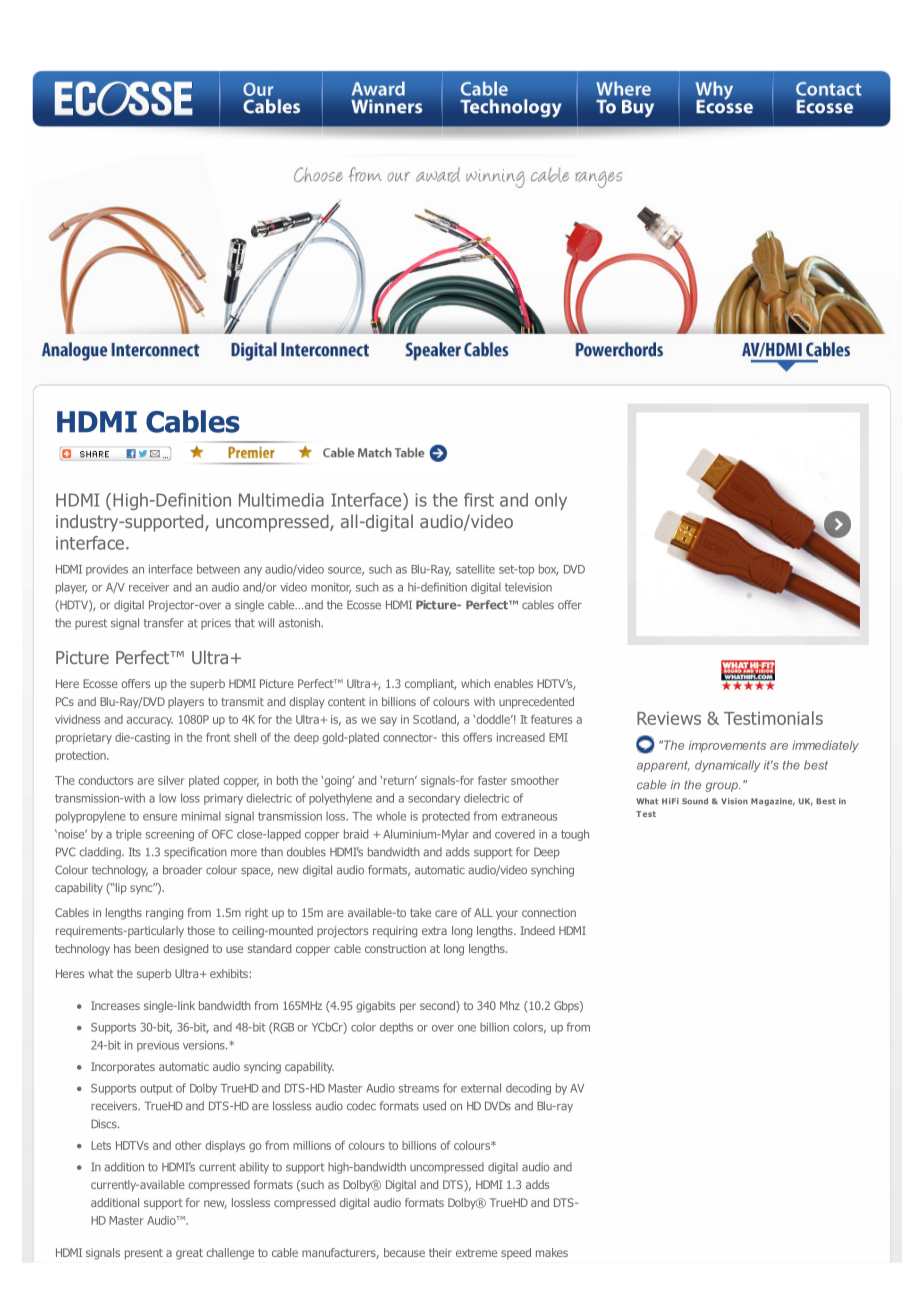  Describe the element at coordinates (182, 870) in the screenshot. I see `broader` at that location.
